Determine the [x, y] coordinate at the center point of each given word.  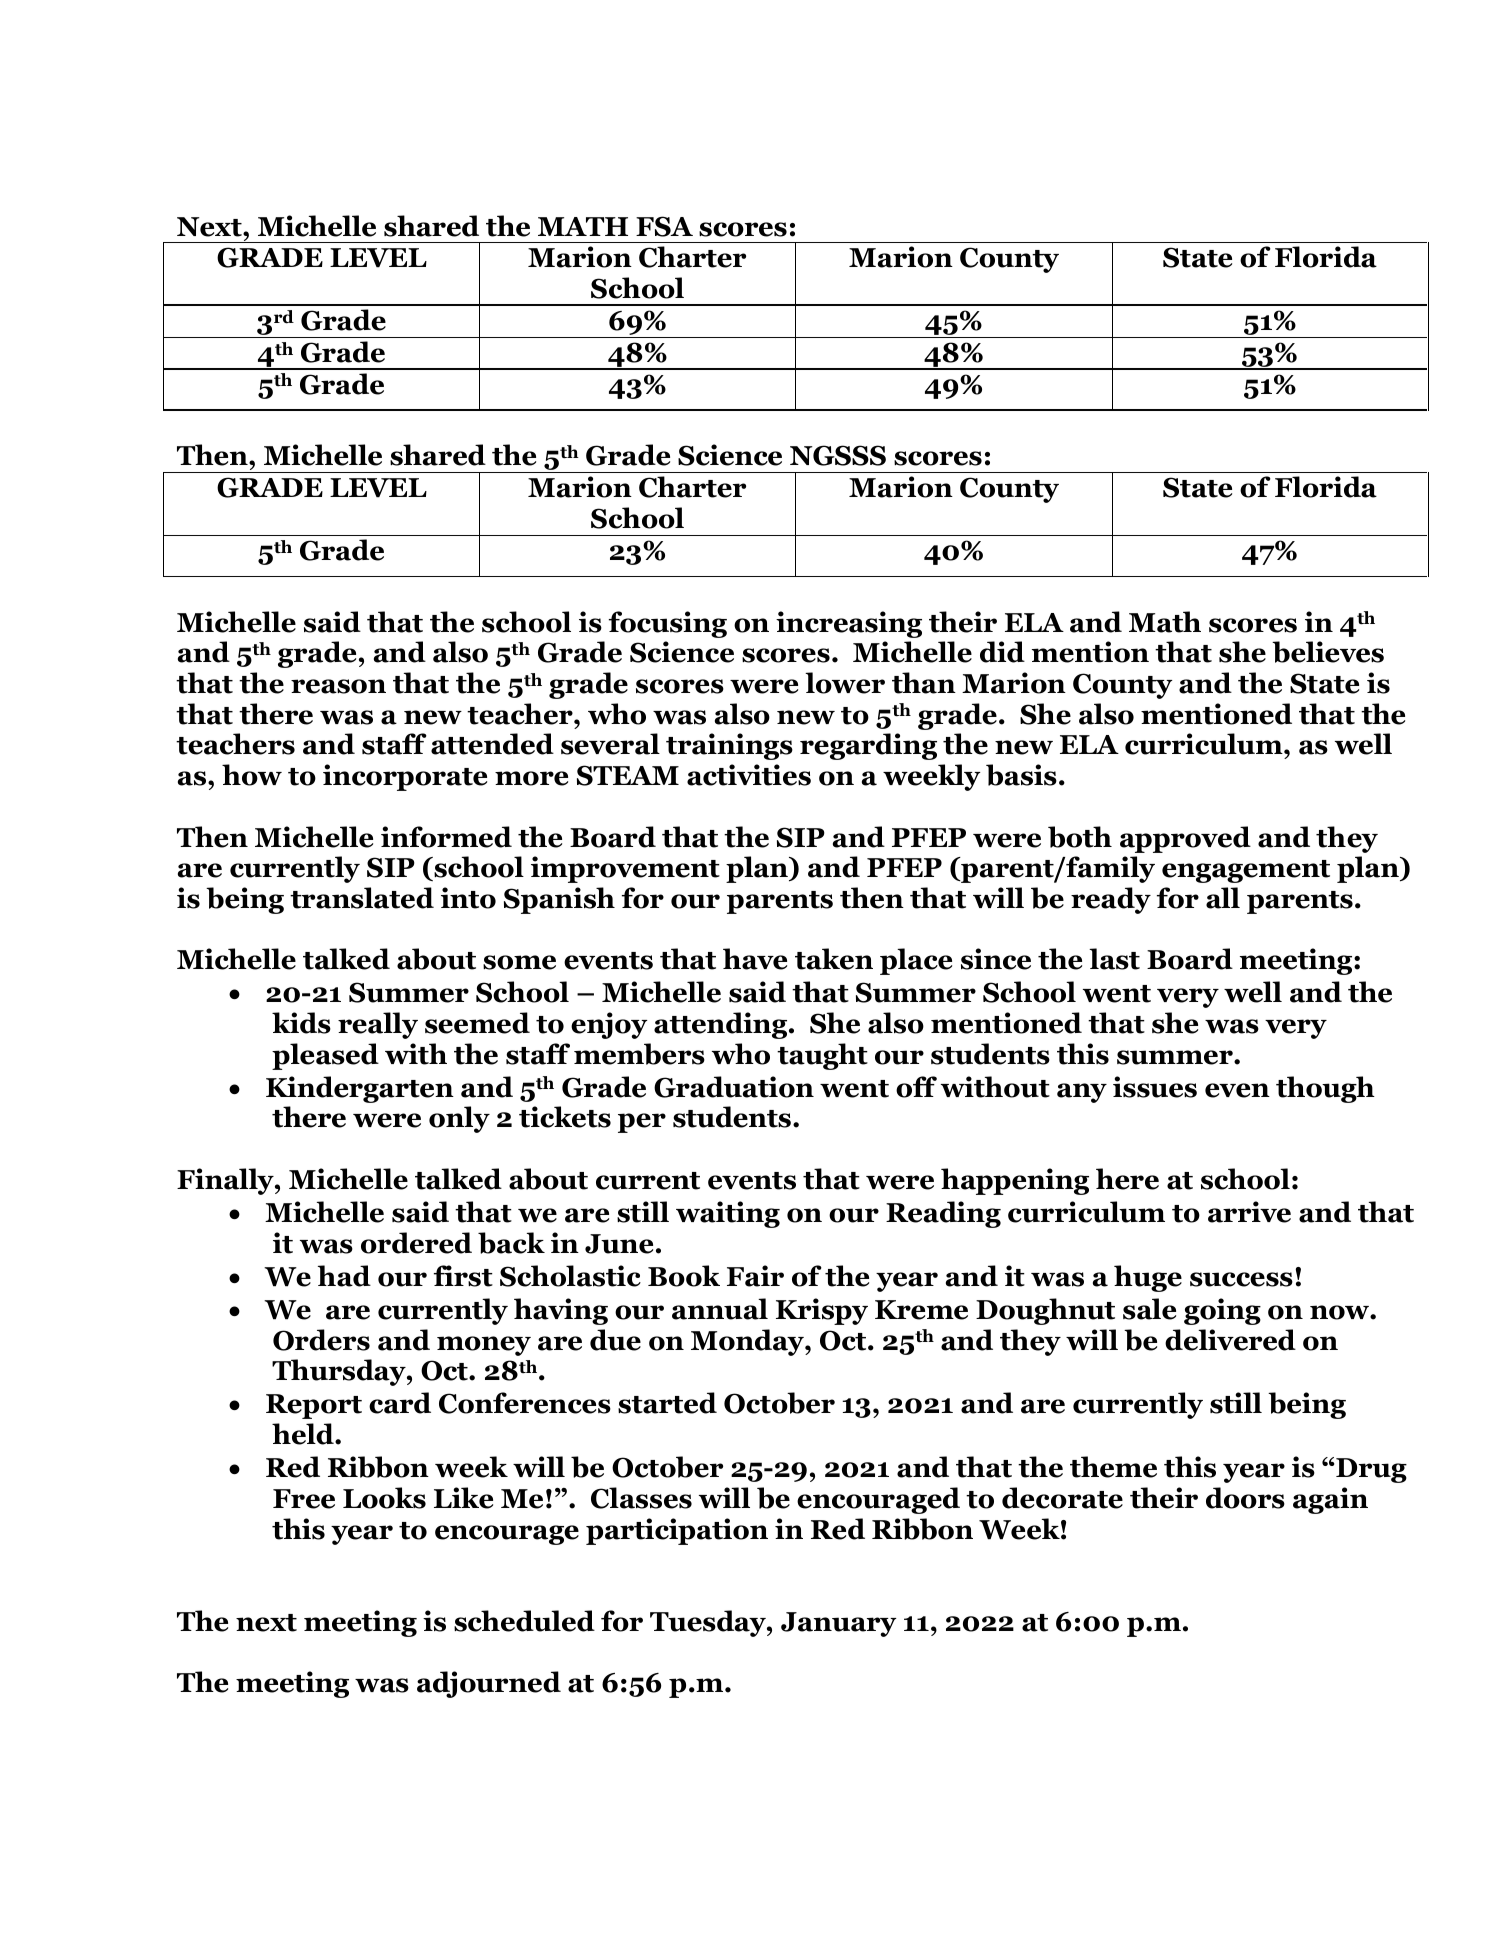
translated [362, 898]
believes [1328, 652]
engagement [1246, 871]
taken [834, 959]
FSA [664, 226]
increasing [849, 624]
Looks [384, 1498]
